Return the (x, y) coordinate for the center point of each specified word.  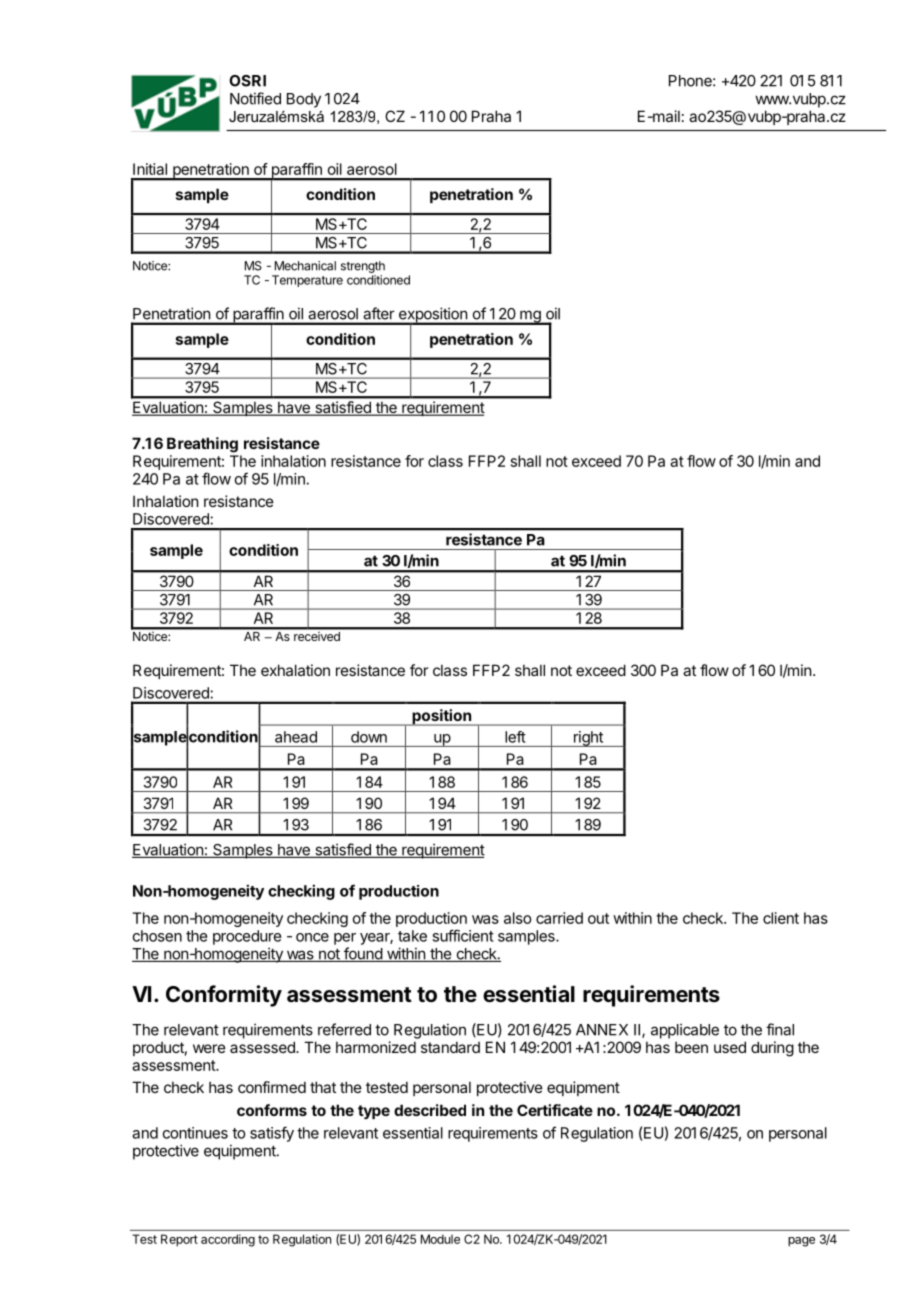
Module (440, 1239)
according (228, 1240)
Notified (255, 98)
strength (363, 267)
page (801, 1242)
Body (304, 100)
